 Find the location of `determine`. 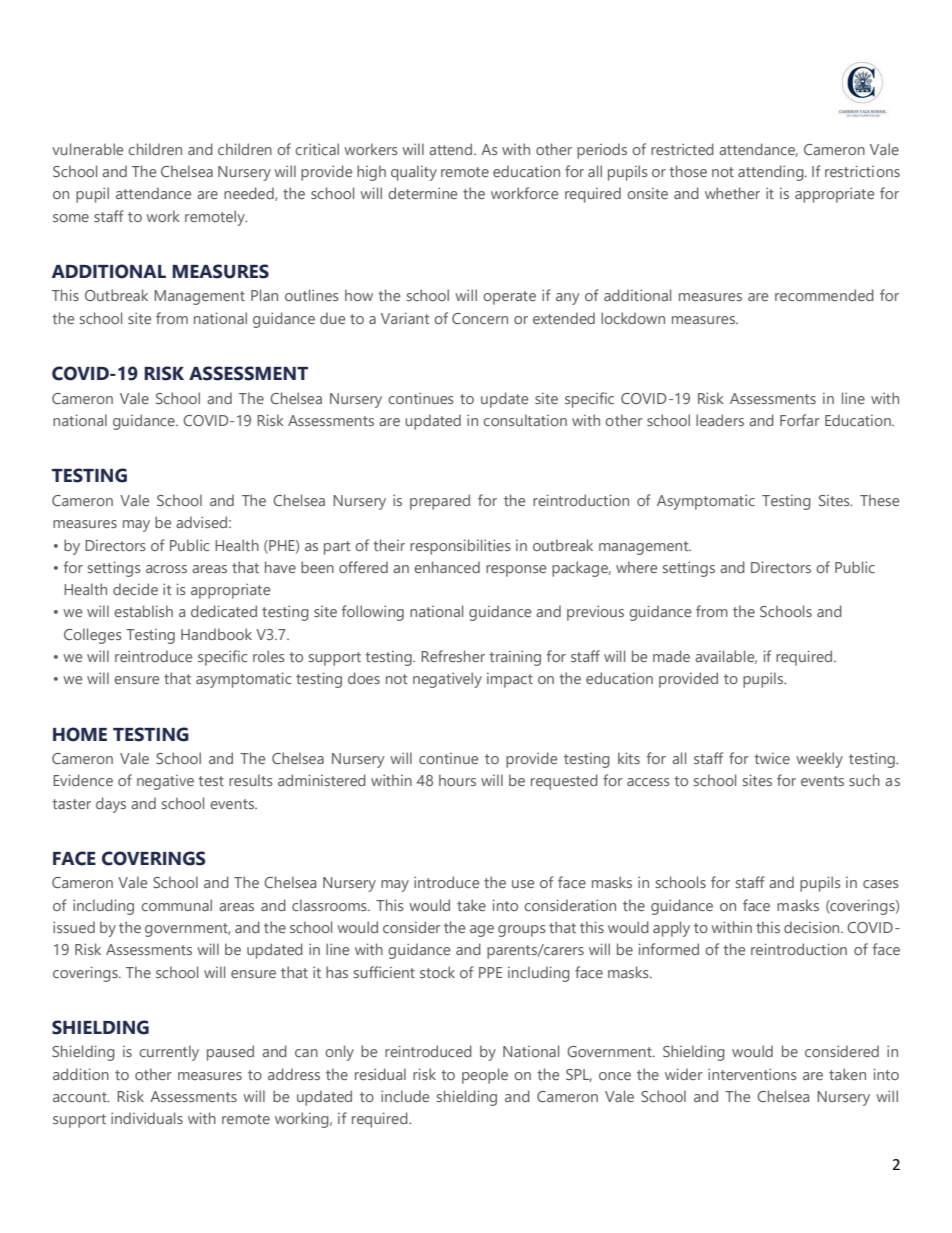

determine is located at coordinates (422, 193).
